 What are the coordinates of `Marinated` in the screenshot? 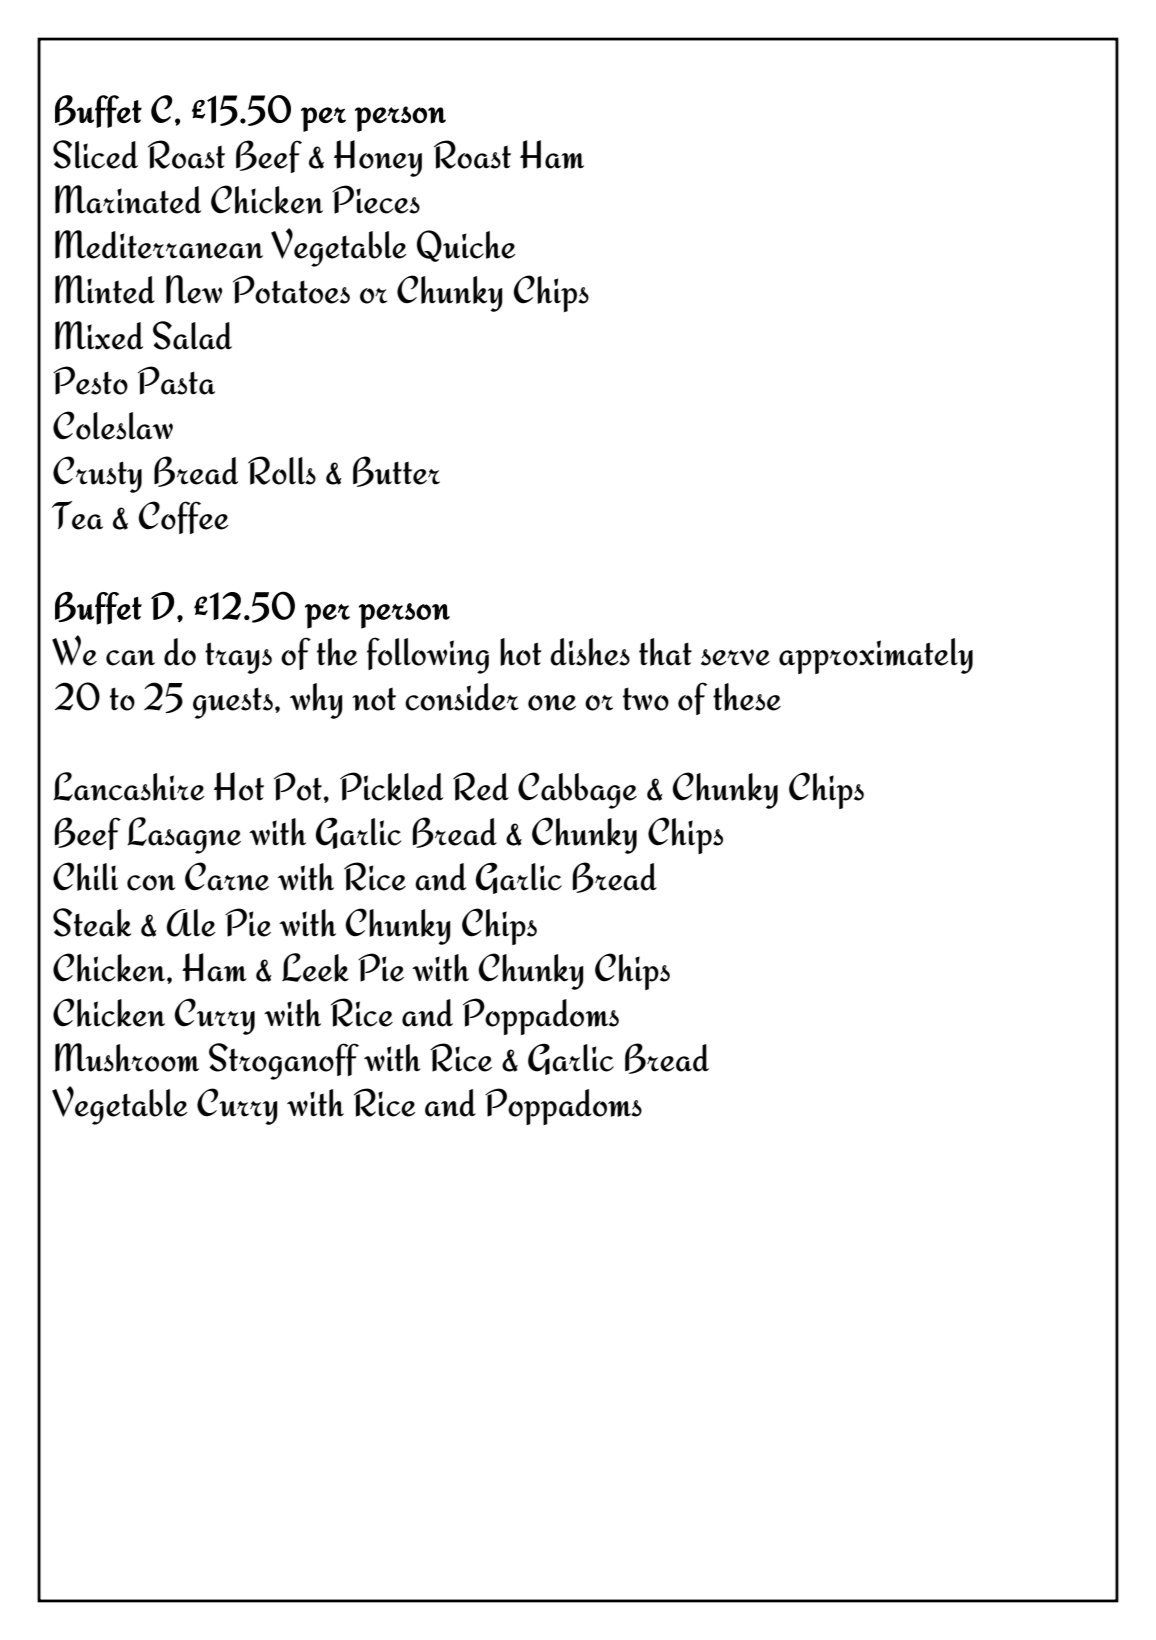 It's located at (128, 199).
